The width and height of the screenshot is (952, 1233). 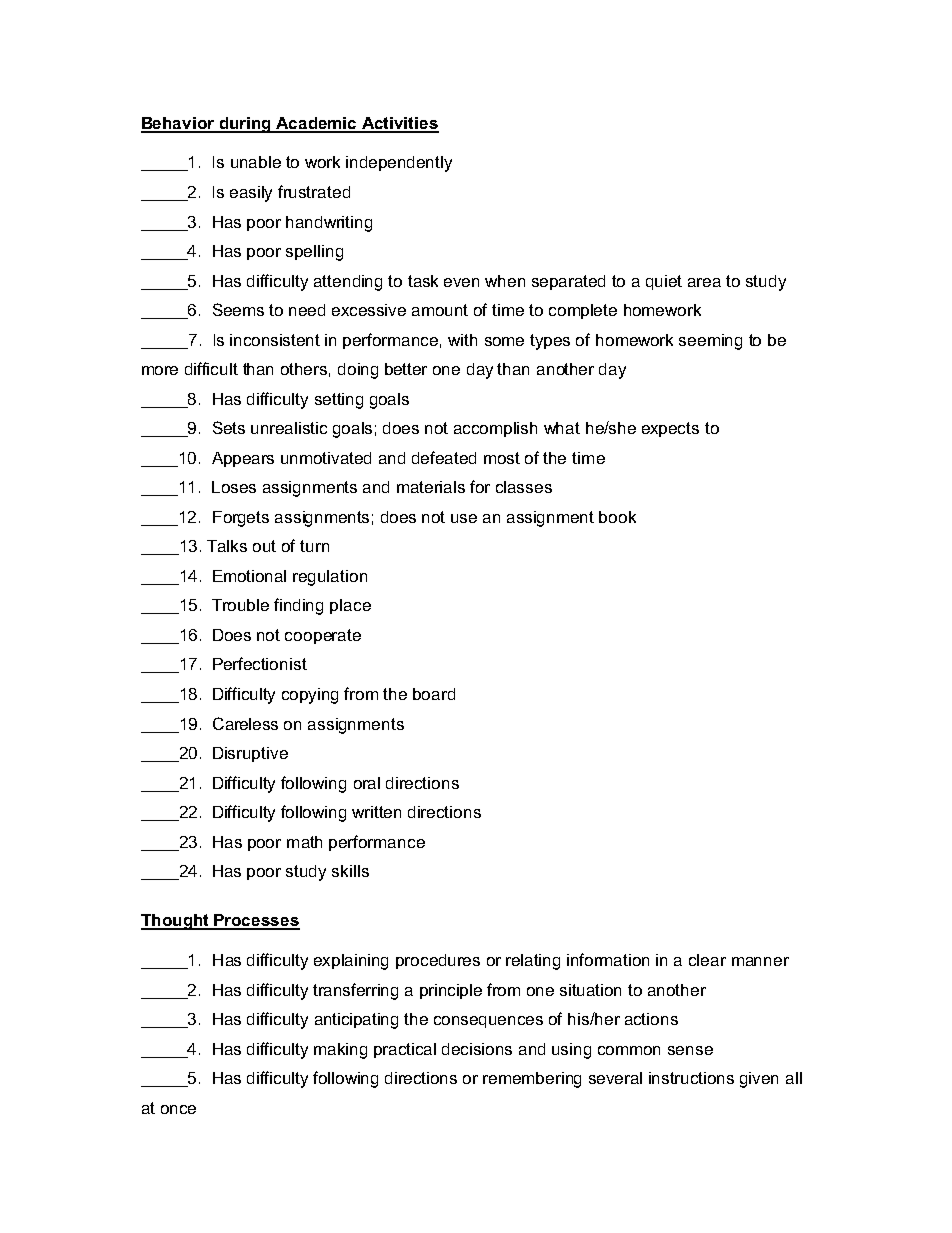 What do you see at coordinates (617, 517) in the screenshot?
I see `book` at bounding box center [617, 517].
